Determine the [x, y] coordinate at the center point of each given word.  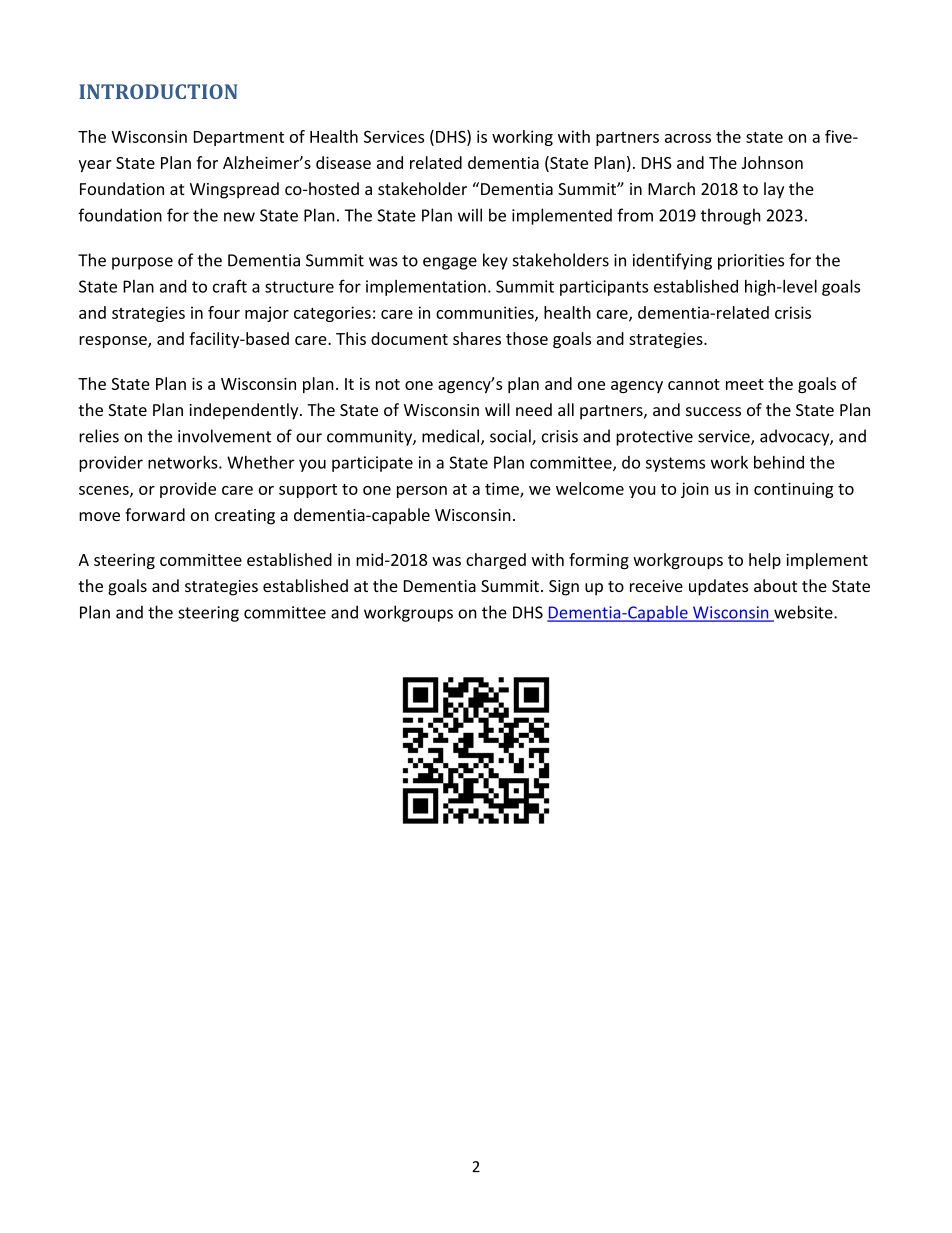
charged [496, 561]
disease [343, 162]
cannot [694, 384]
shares [477, 338]
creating [245, 517]
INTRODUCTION [158, 91]
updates [718, 587]
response [114, 342]
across [688, 138]
